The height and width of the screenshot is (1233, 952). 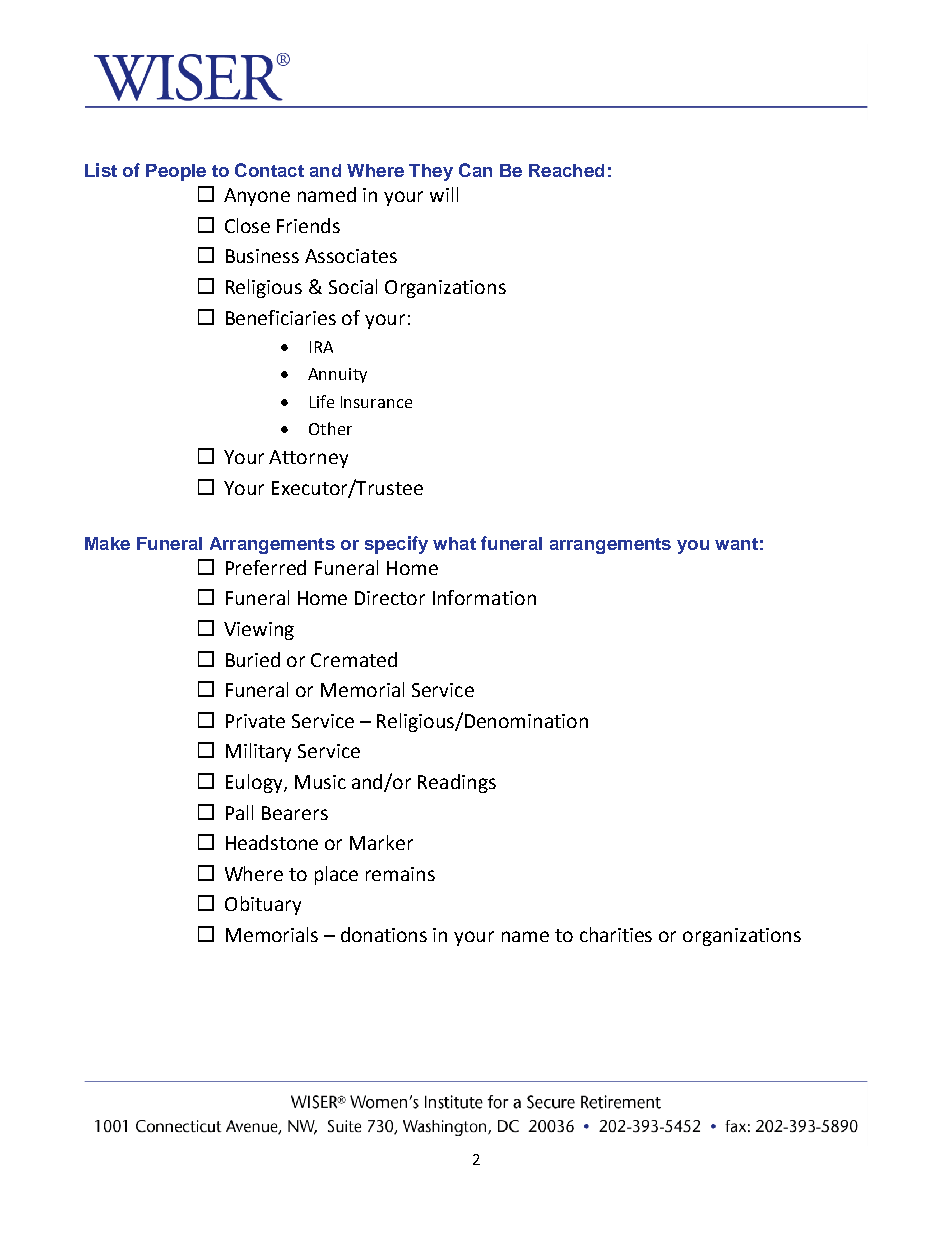 I want to click on Information, so click(x=484, y=597).
